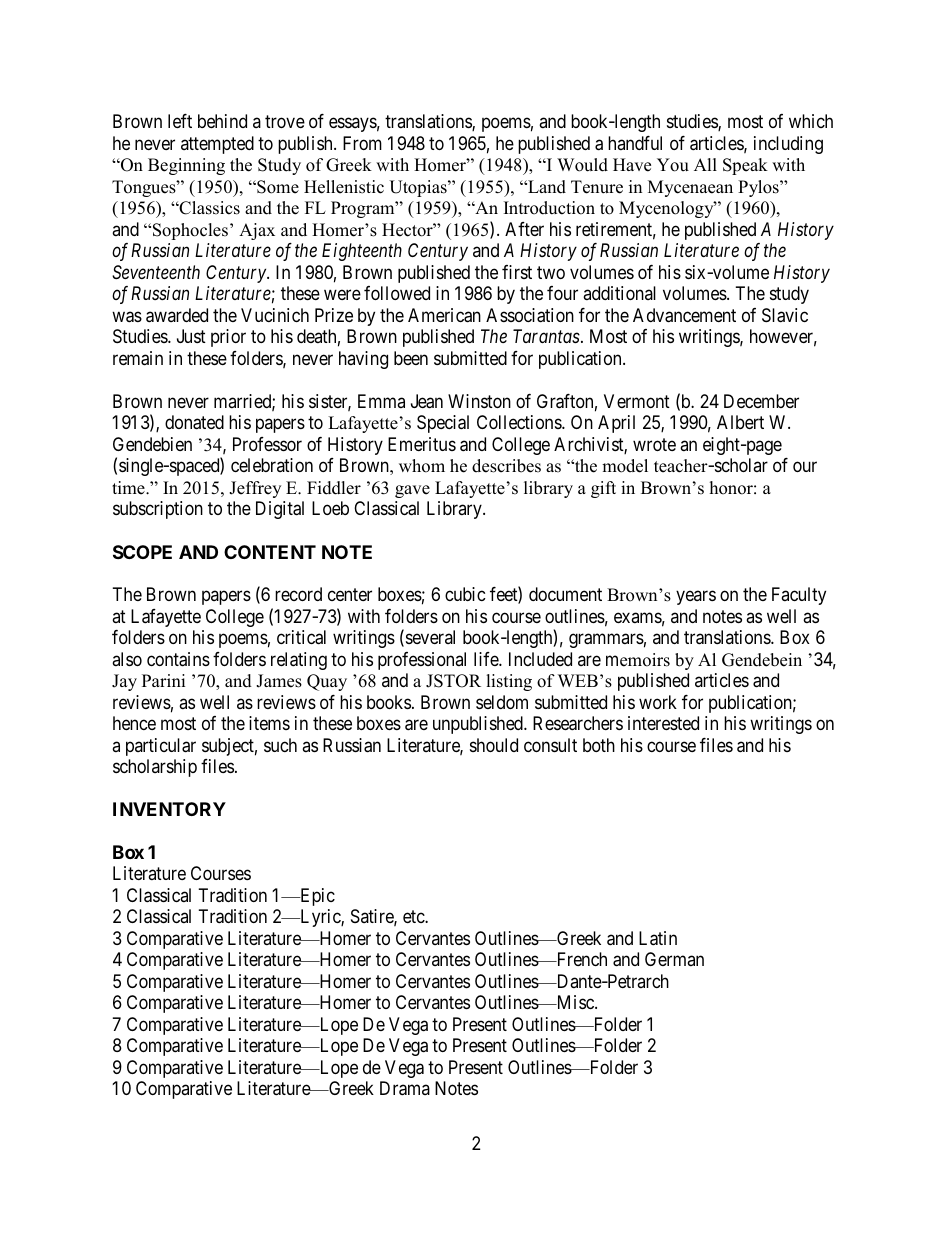  Describe the element at coordinates (745, 166) in the screenshot. I see `Speak` at that location.
